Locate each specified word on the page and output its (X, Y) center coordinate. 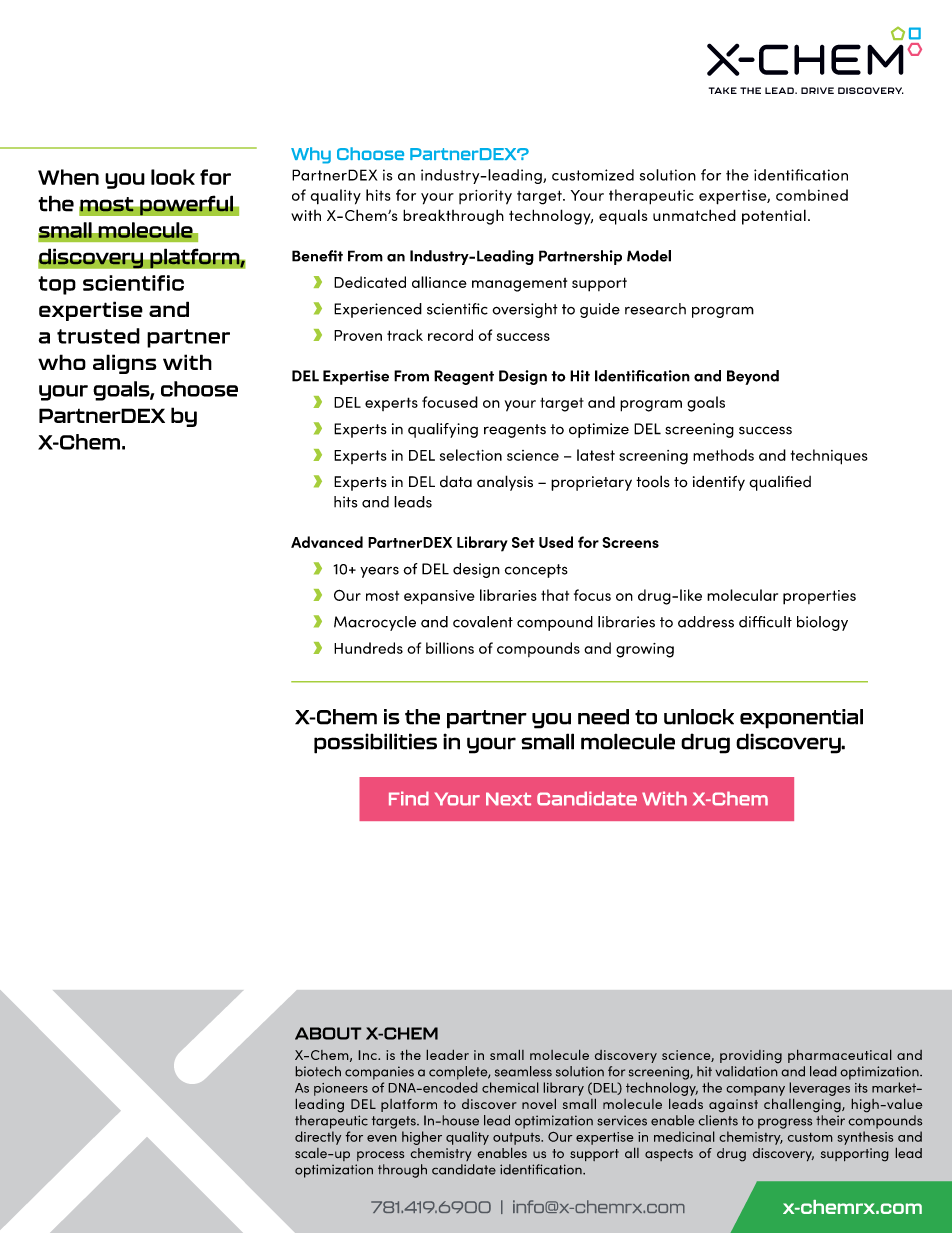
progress (785, 1123)
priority (485, 197)
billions (450, 648)
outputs (517, 1139)
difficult (765, 622)
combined (812, 195)
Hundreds (368, 648)
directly (318, 1138)
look (173, 177)
